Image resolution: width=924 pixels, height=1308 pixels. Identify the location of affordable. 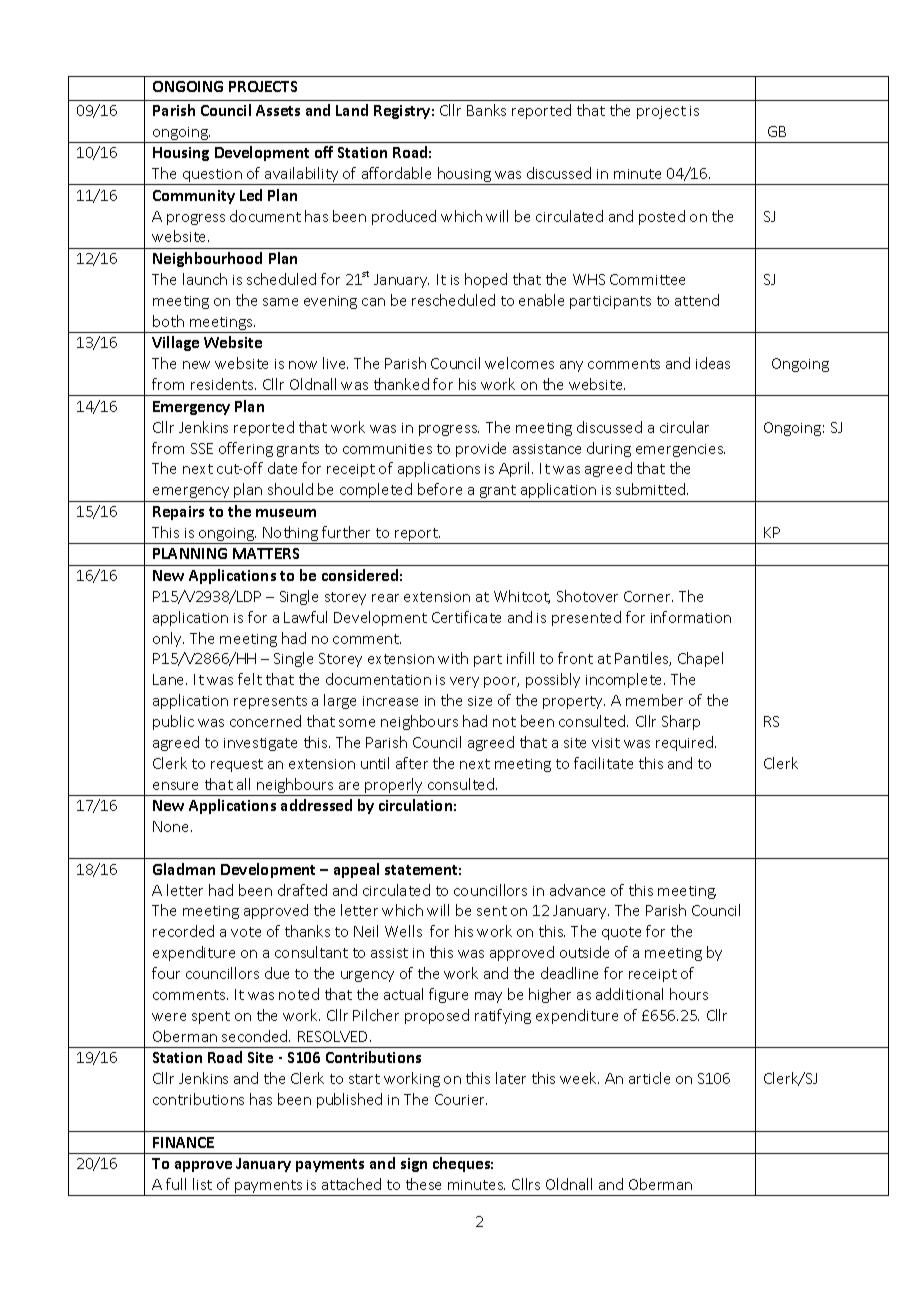
(396, 173).
